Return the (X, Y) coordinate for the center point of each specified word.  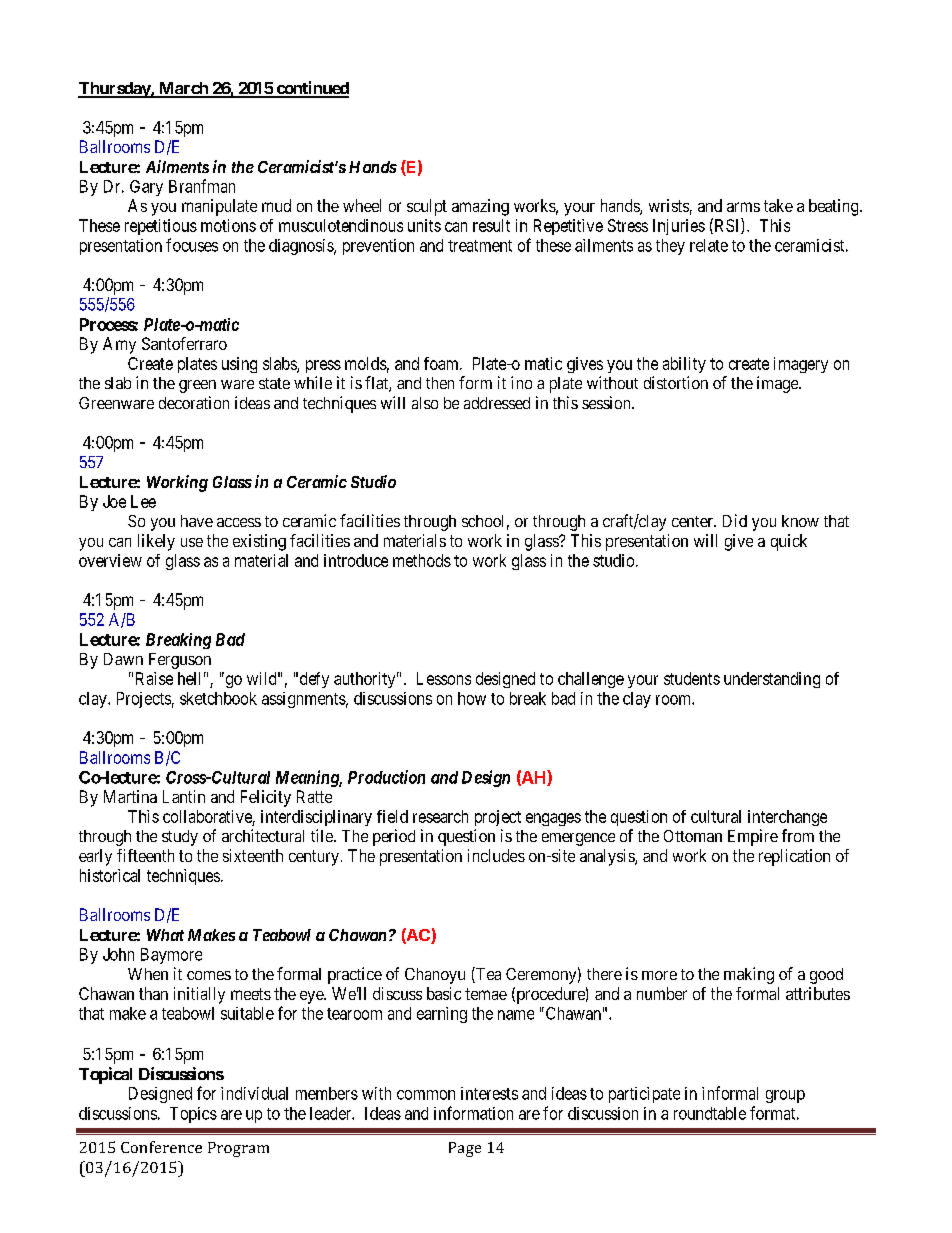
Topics (193, 1115)
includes (496, 855)
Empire (753, 837)
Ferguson (180, 661)
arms (743, 207)
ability (684, 365)
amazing (480, 207)
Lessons (444, 678)
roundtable (710, 1113)
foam (442, 363)
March (183, 89)
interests (489, 1093)
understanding (772, 680)
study (180, 838)
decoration (194, 402)
